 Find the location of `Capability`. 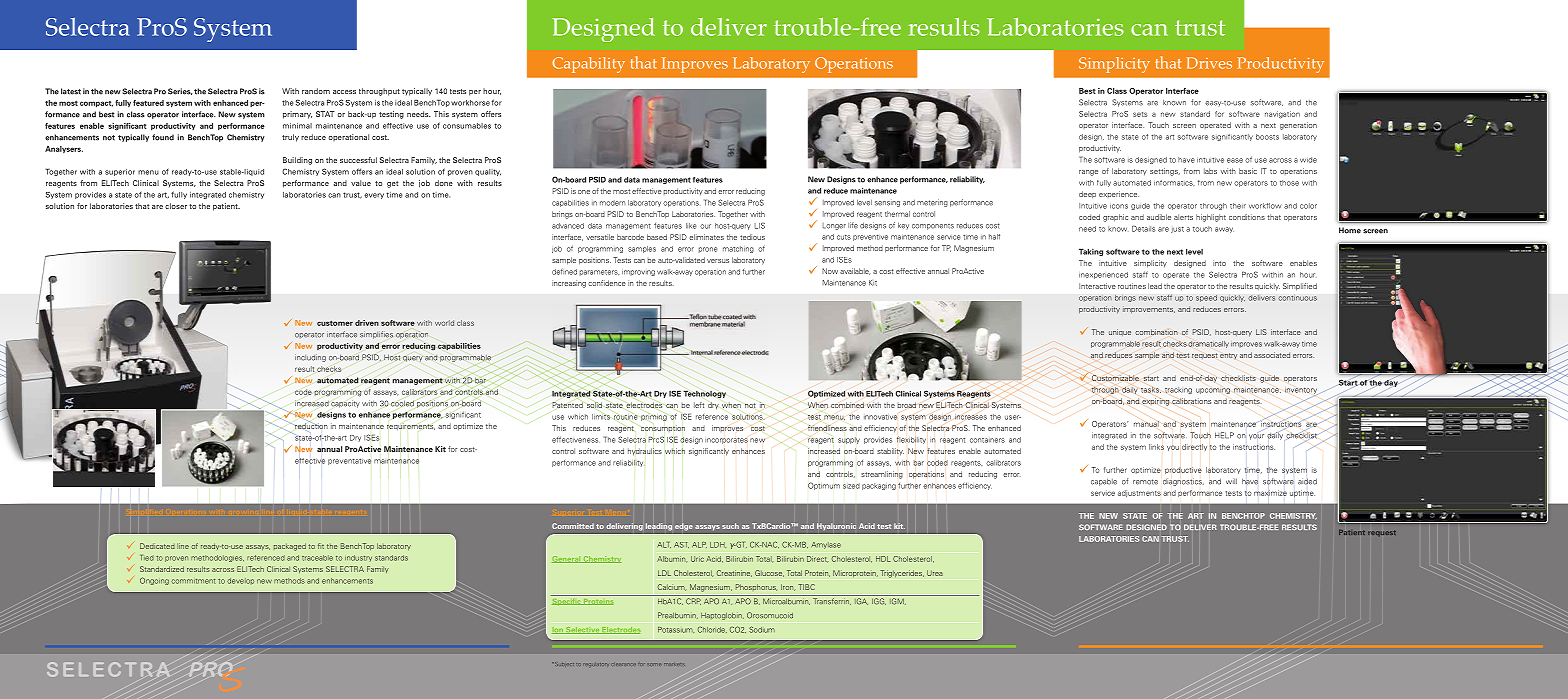

Capability is located at coordinates (589, 65).
